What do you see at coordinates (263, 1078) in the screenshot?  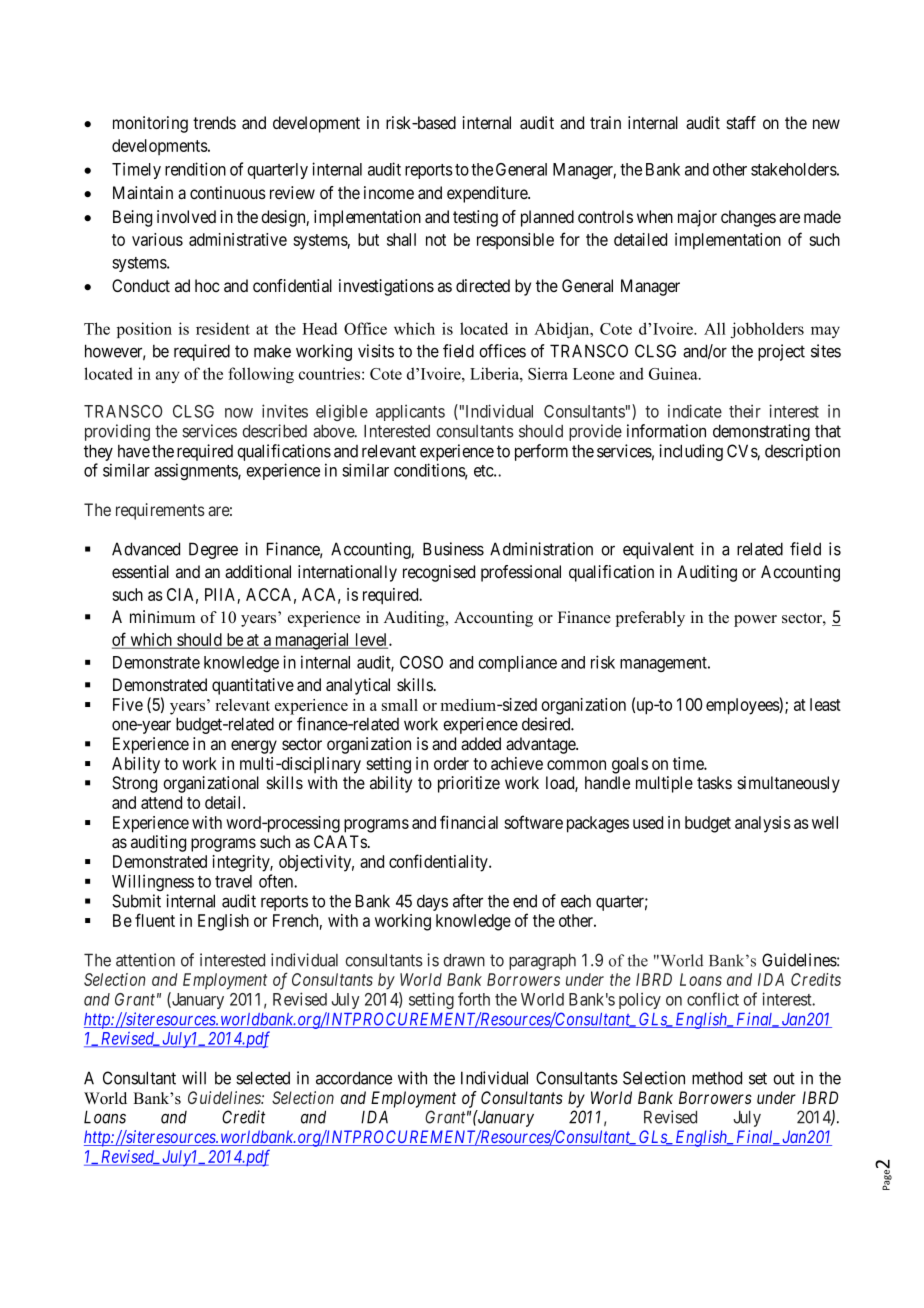 I see `selected` at bounding box center [263, 1078].
